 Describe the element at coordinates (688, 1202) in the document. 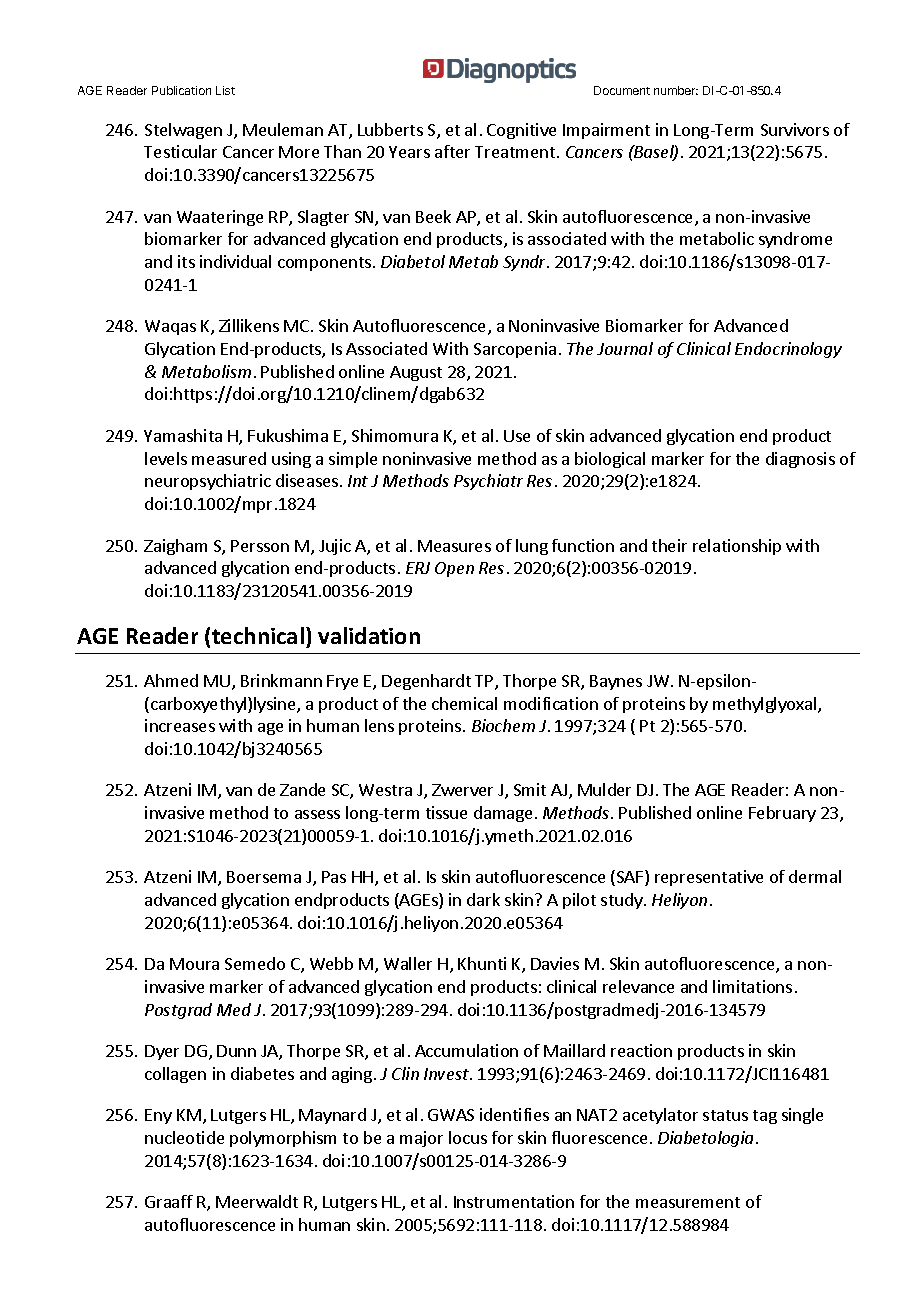

I see `measurement` at that location.
